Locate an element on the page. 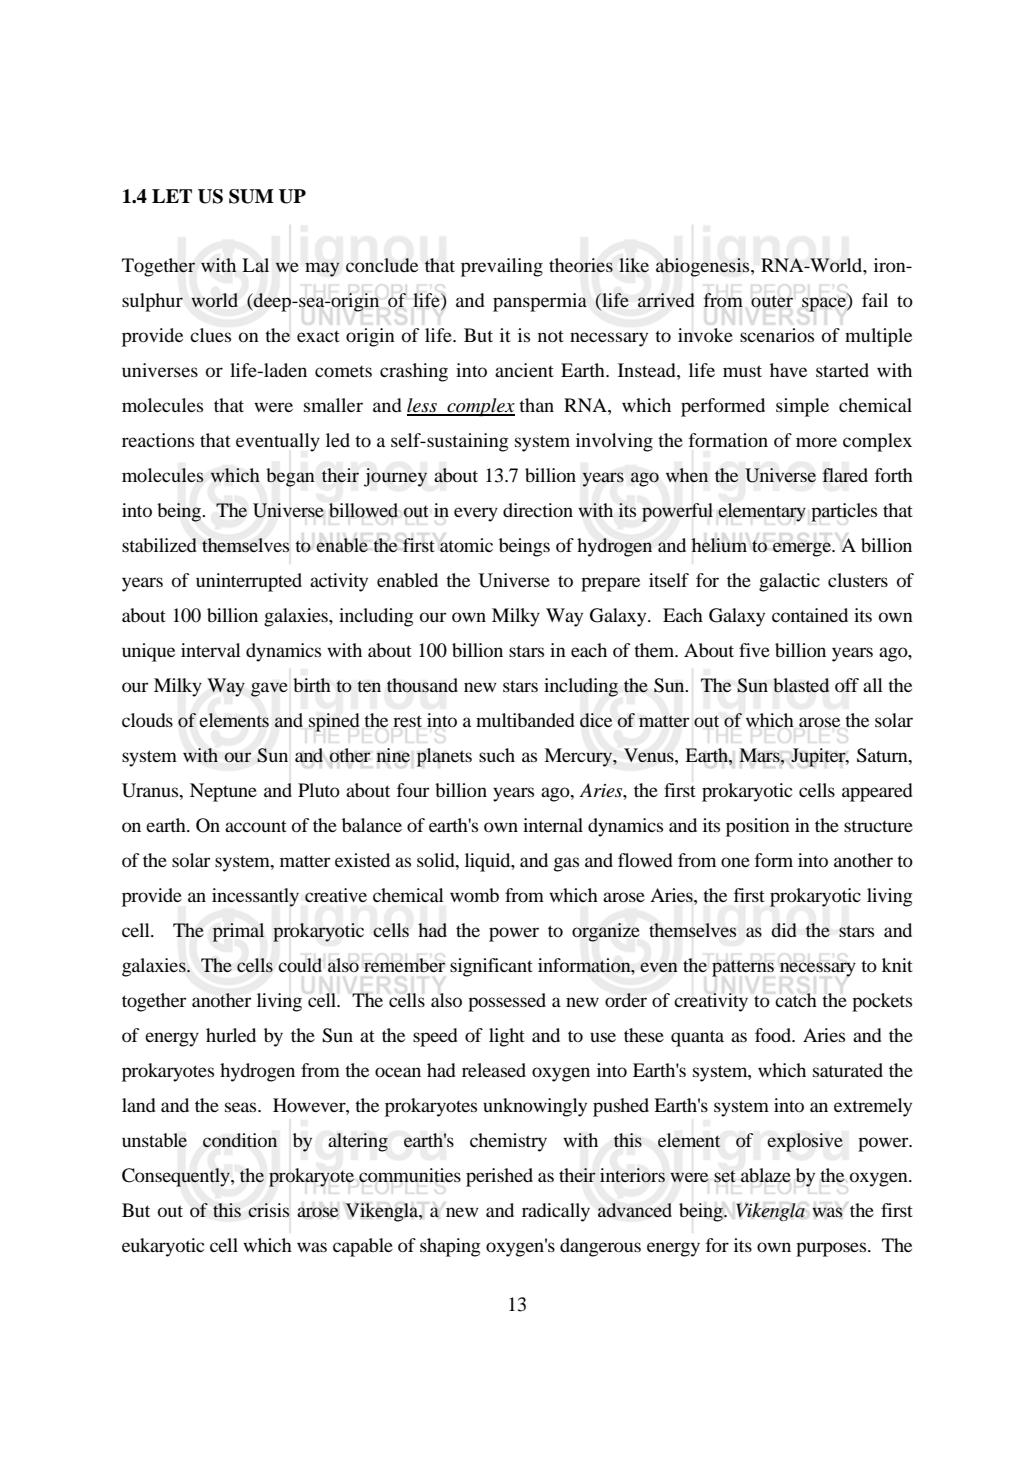 This document has width=1034, height=1463. radically is located at coordinates (556, 1212).
